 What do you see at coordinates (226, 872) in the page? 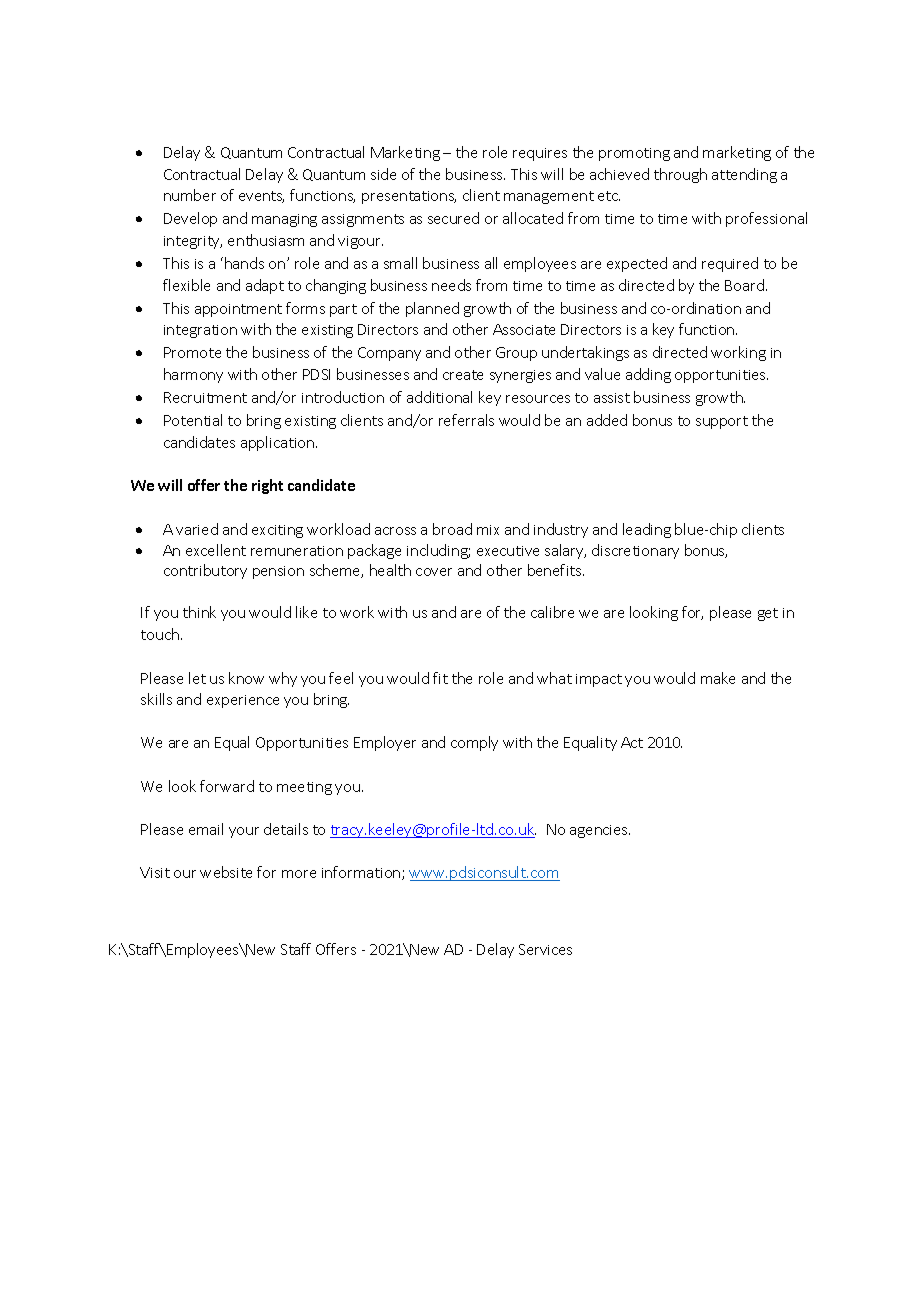
I see `website` at bounding box center [226, 872].
